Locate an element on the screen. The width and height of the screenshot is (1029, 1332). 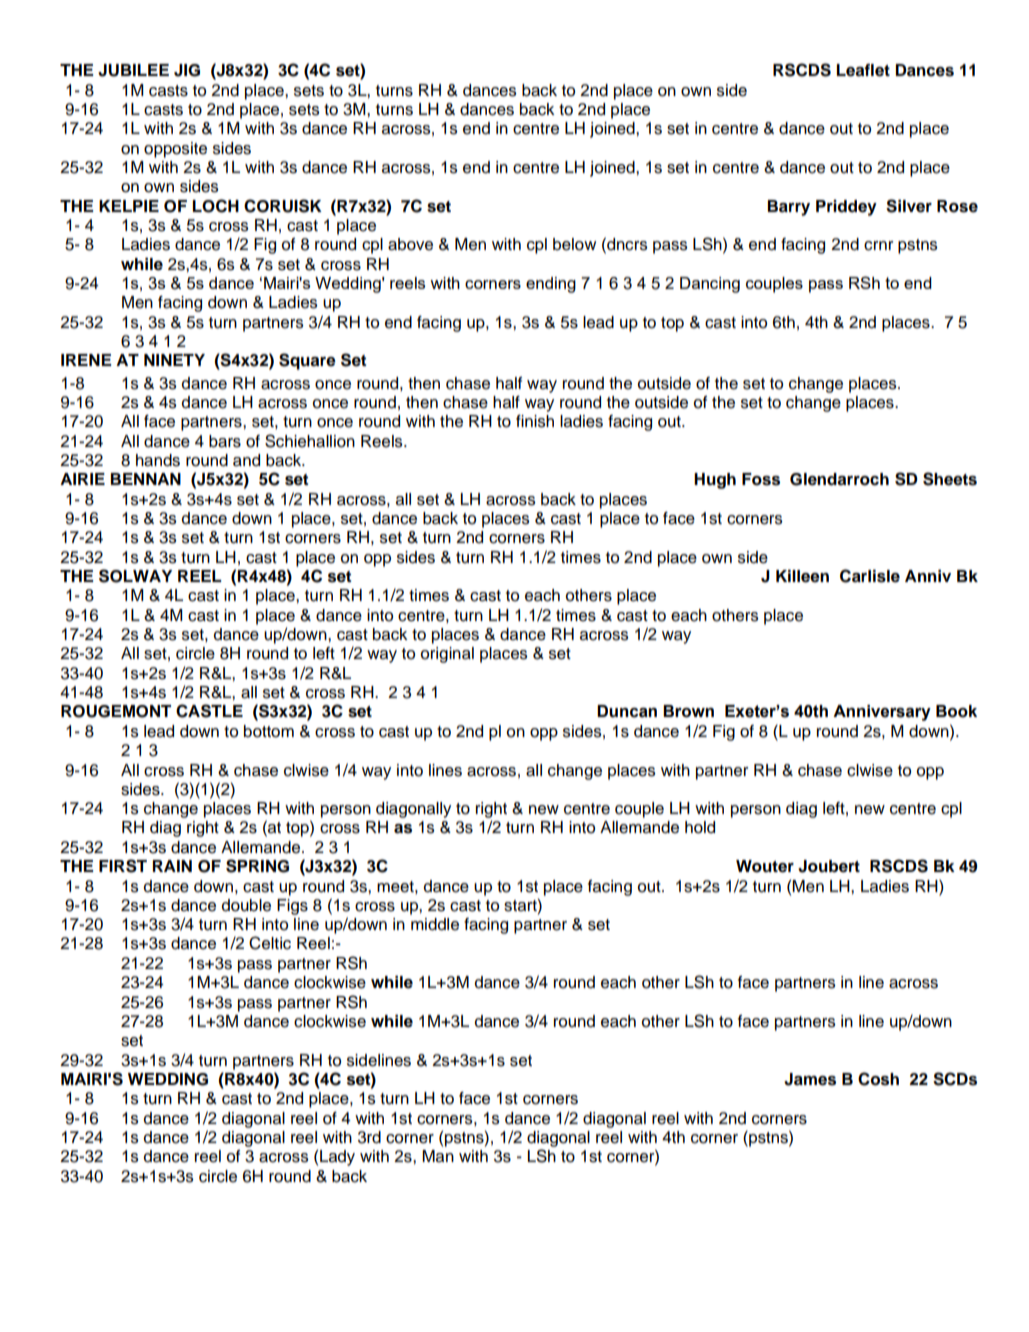
Lady is located at coordinates (337, 1158).
